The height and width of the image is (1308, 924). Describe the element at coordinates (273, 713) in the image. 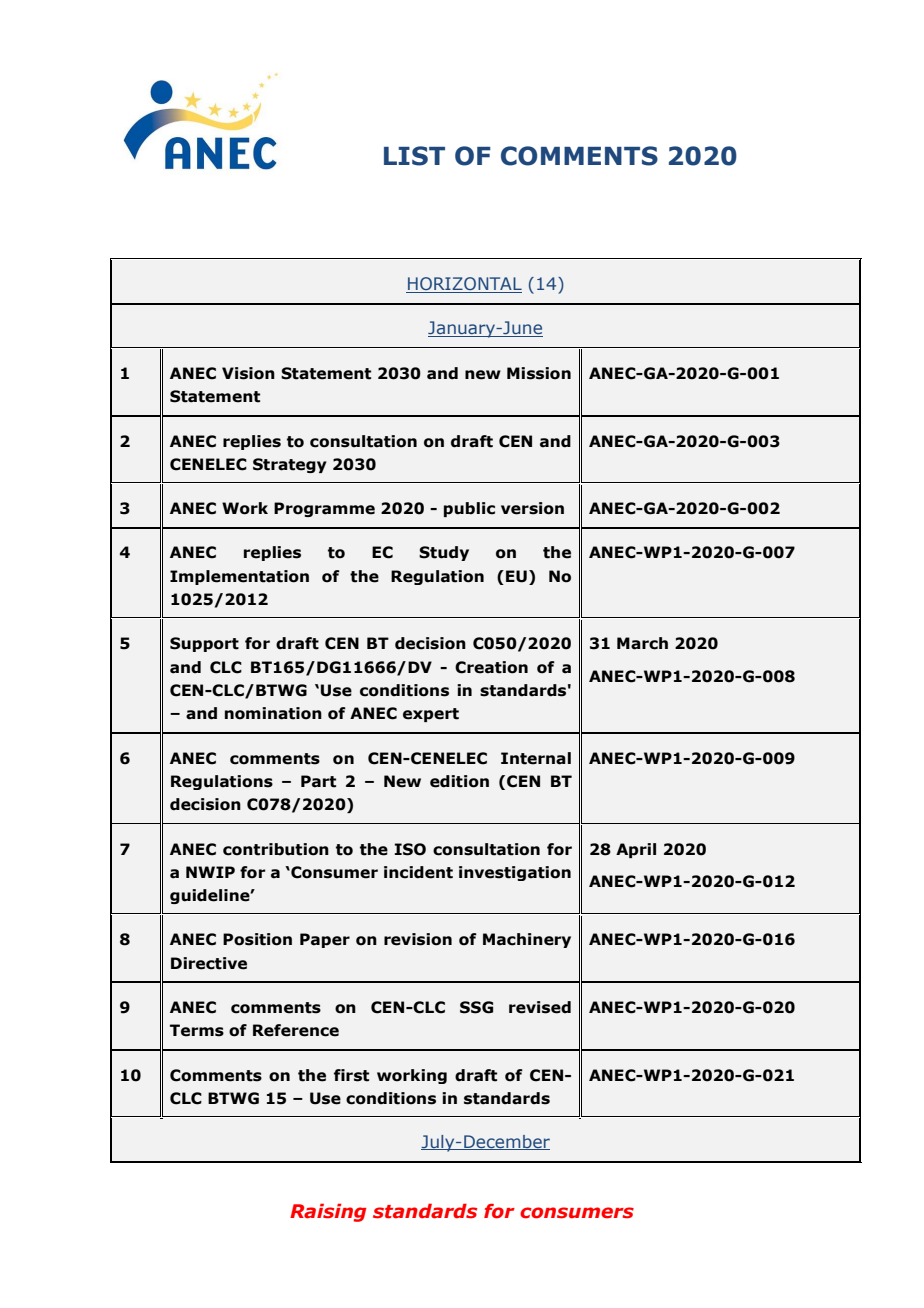

I see `nomination` at that location.
